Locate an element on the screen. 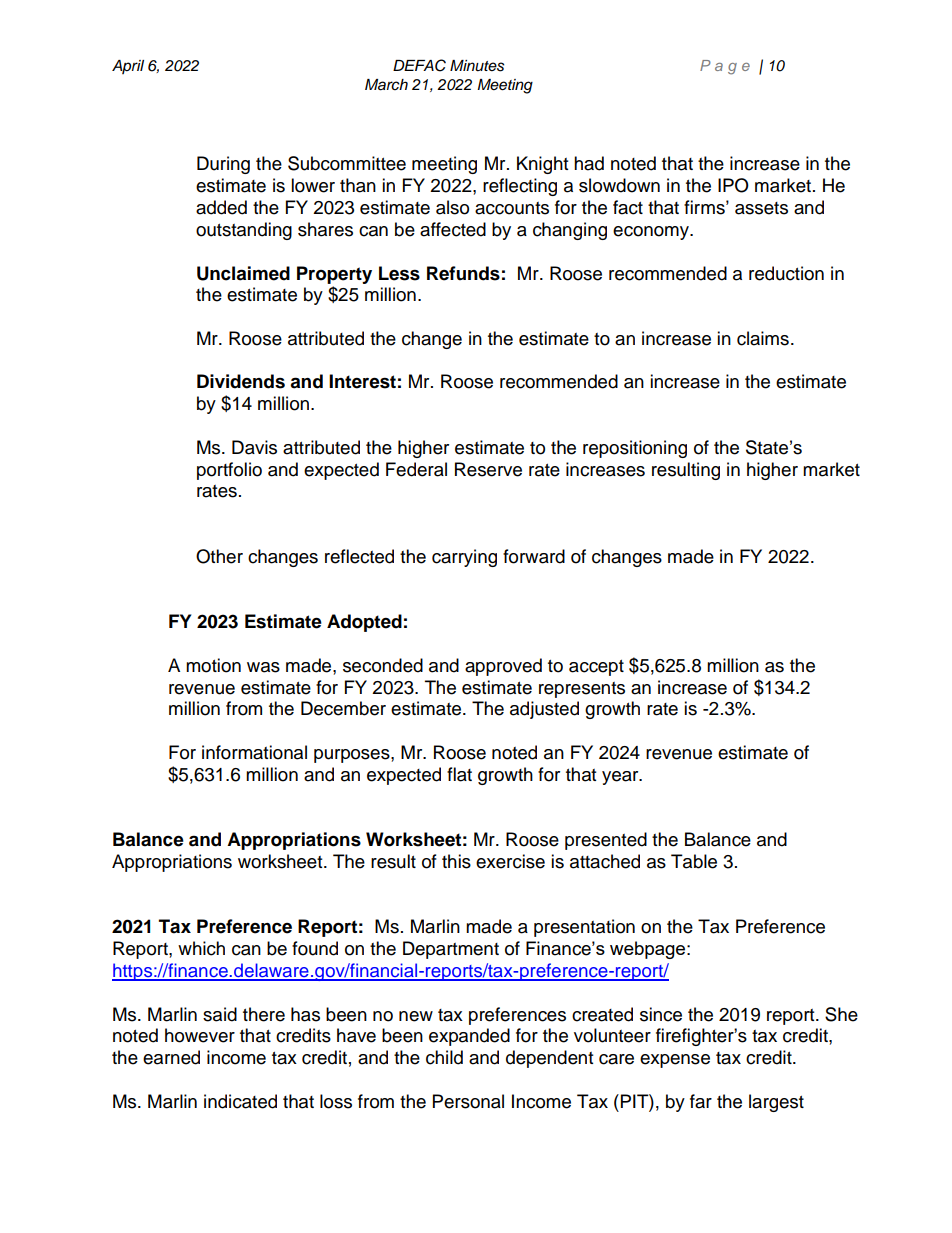  Davis is located at coordinates (254, 447).
